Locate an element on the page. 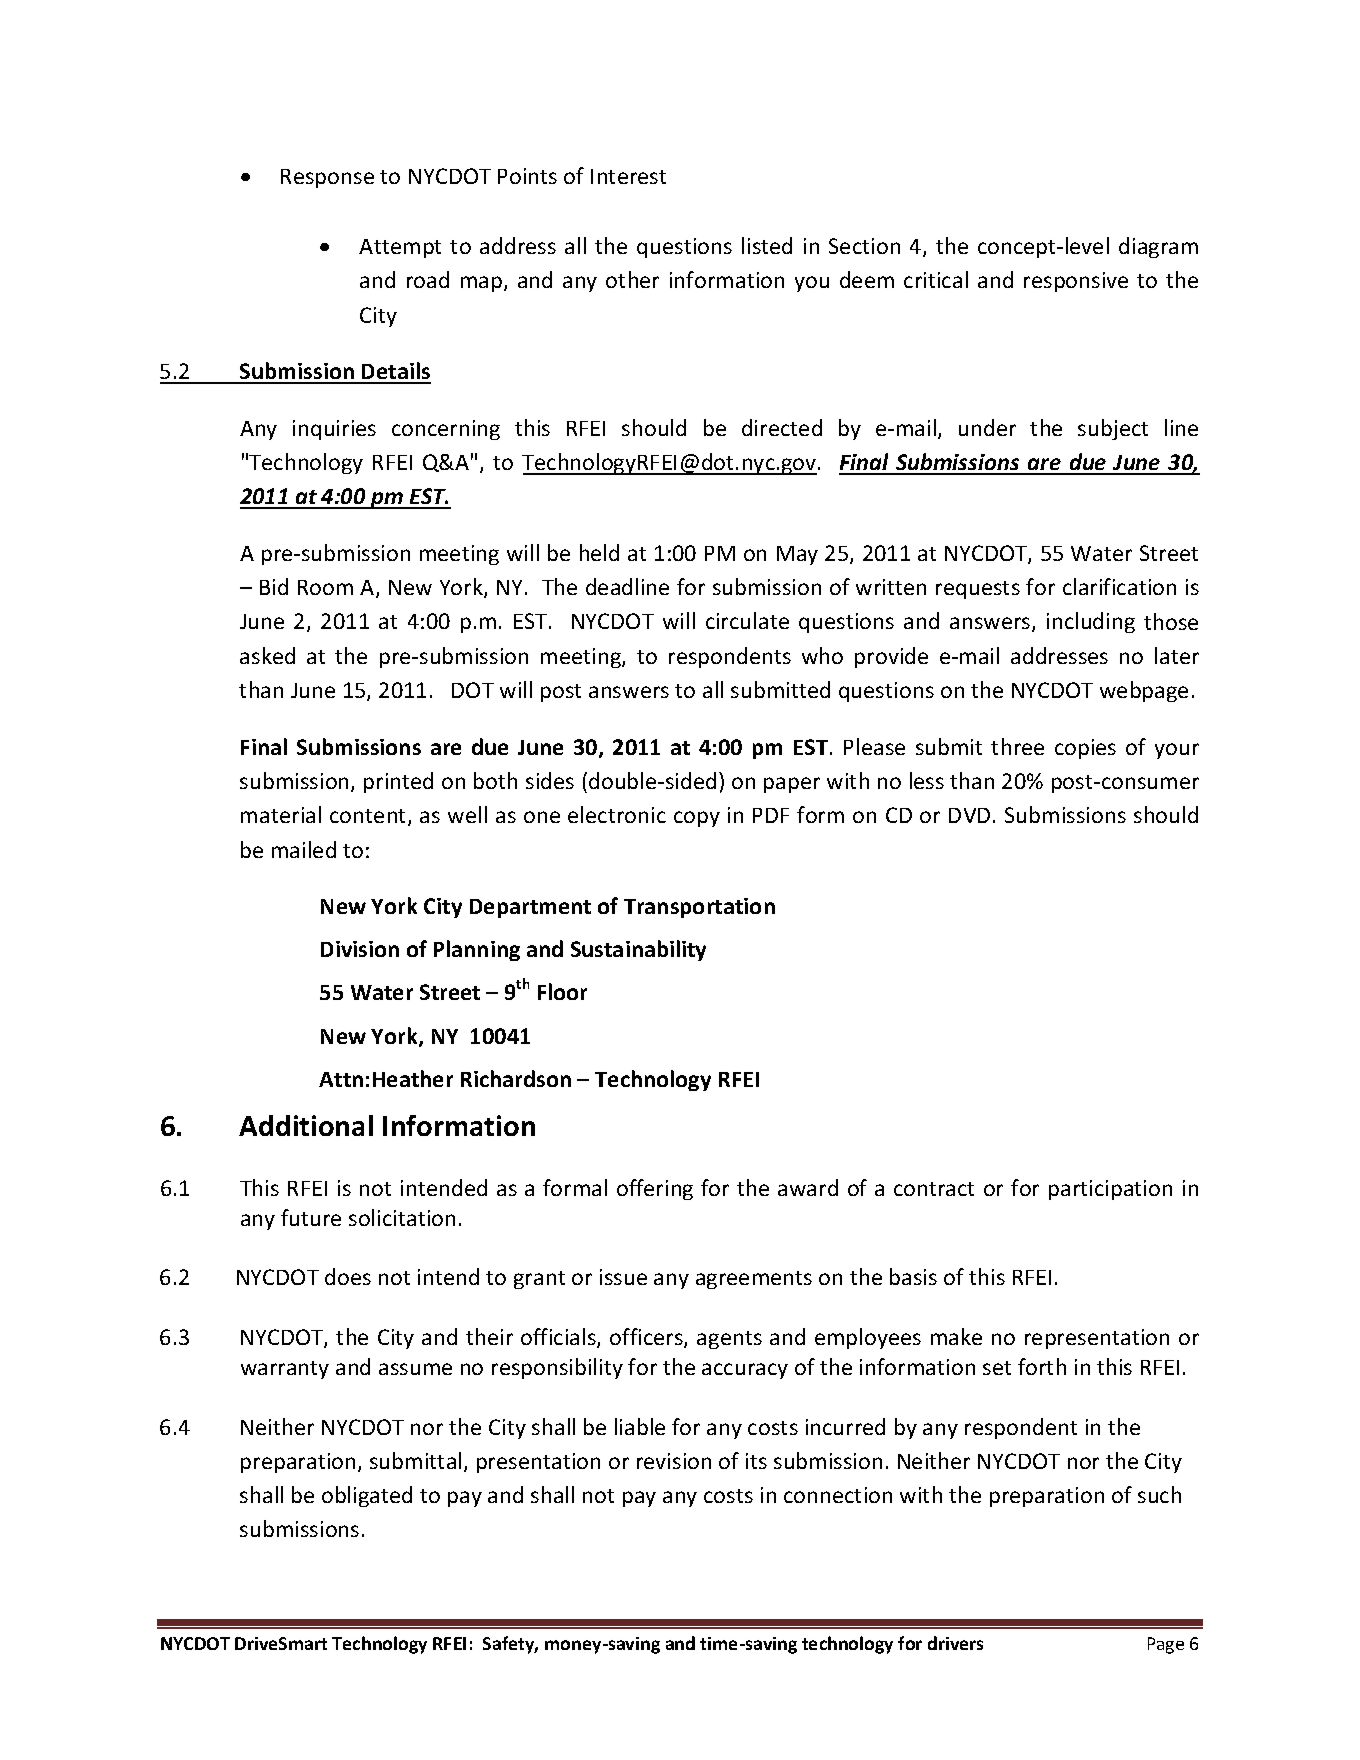 The image size is (1360, 1760). responsive is located at coordinates (1076, 282).
